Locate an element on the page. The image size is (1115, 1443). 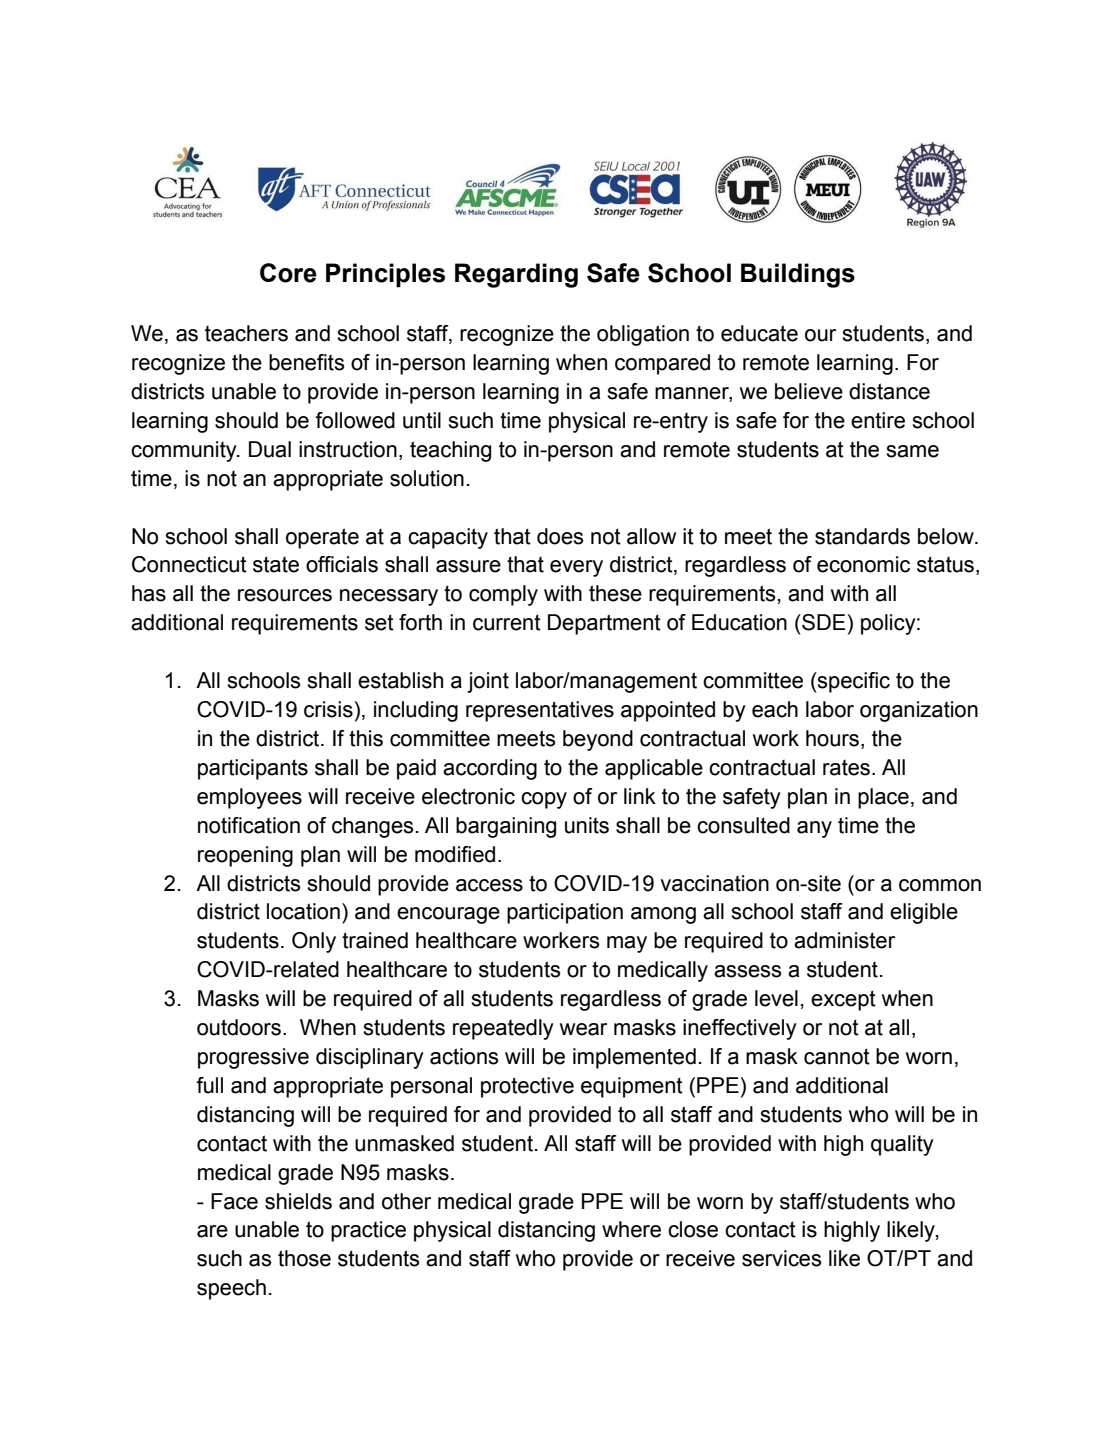
progressive is located at coordinates (253, 1058).
